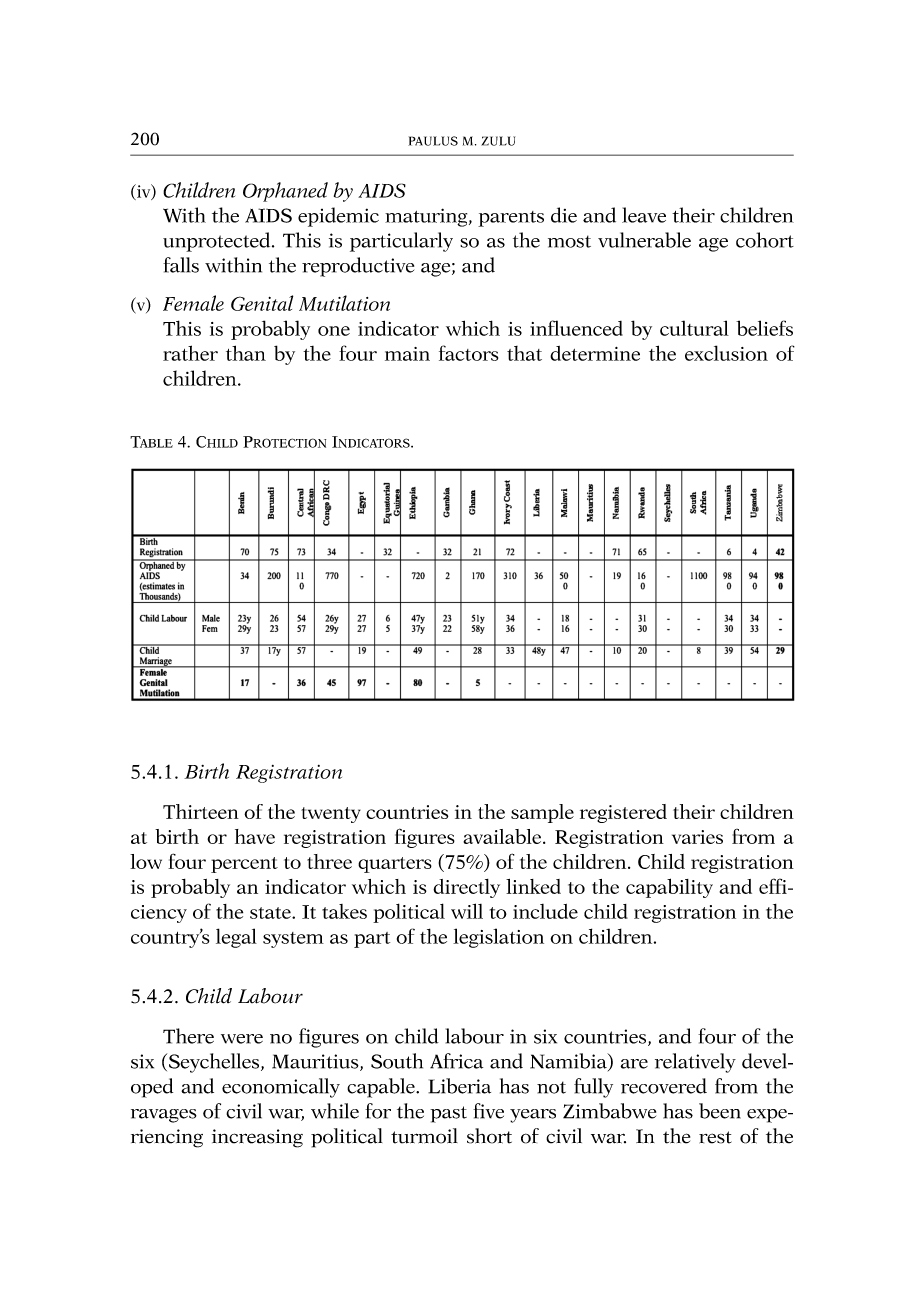  What do you see at coordinates (201, 811) in the image?
I see `Thirteen` at bounding box center [201, 811].
